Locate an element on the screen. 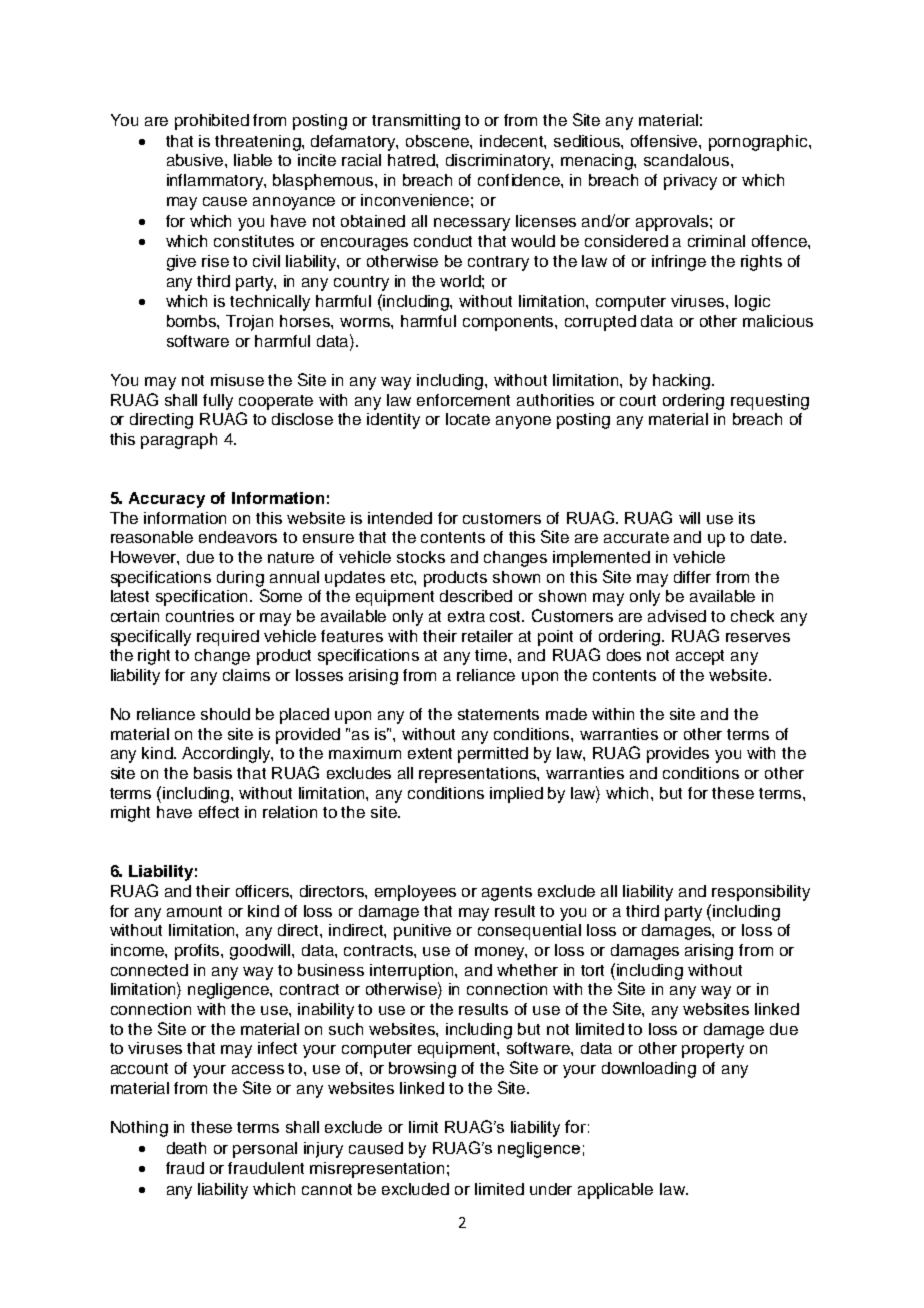  scandalous is located at coordinates (688, 160).
